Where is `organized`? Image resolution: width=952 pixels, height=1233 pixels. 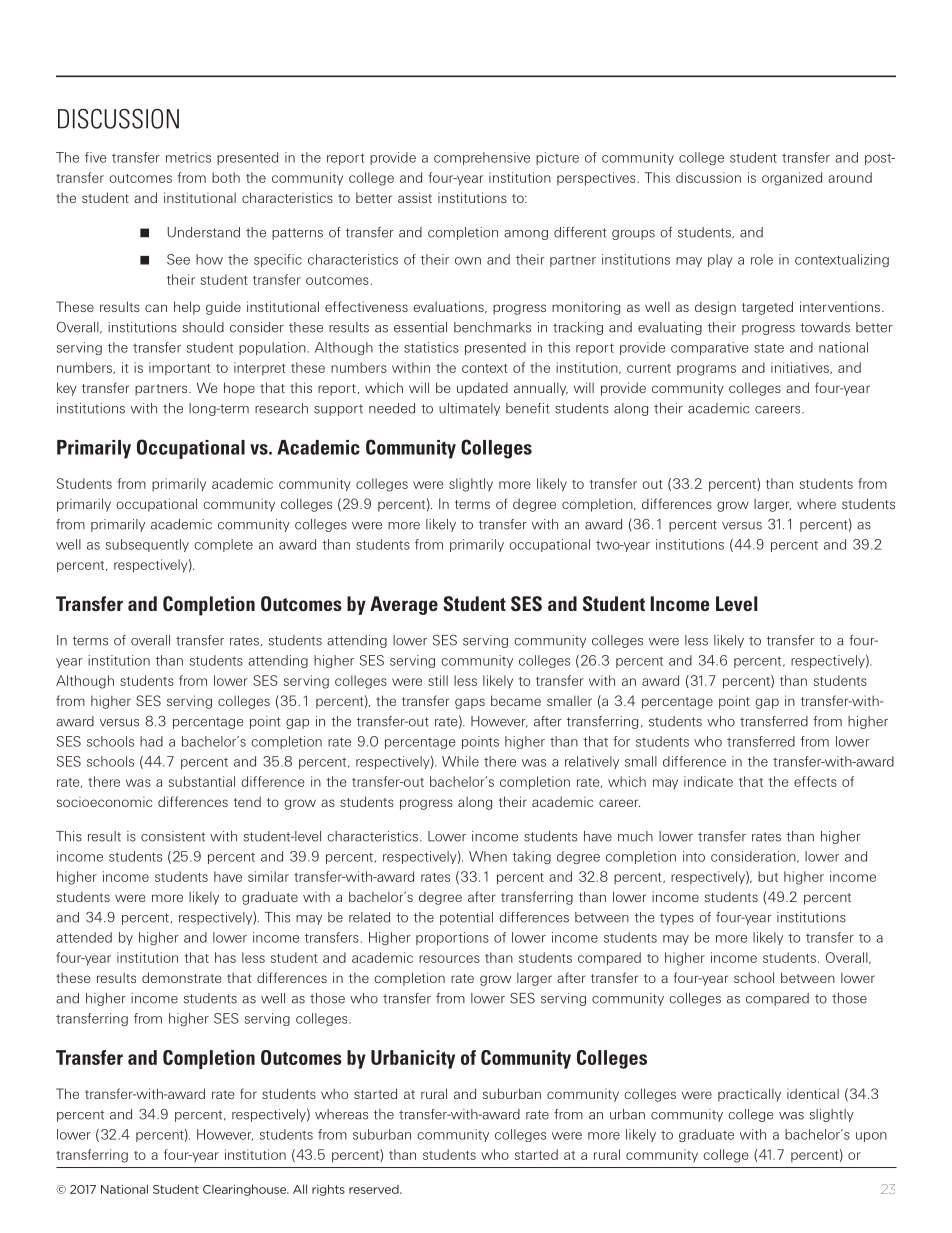
organized is located at coordinates (792, 179).
